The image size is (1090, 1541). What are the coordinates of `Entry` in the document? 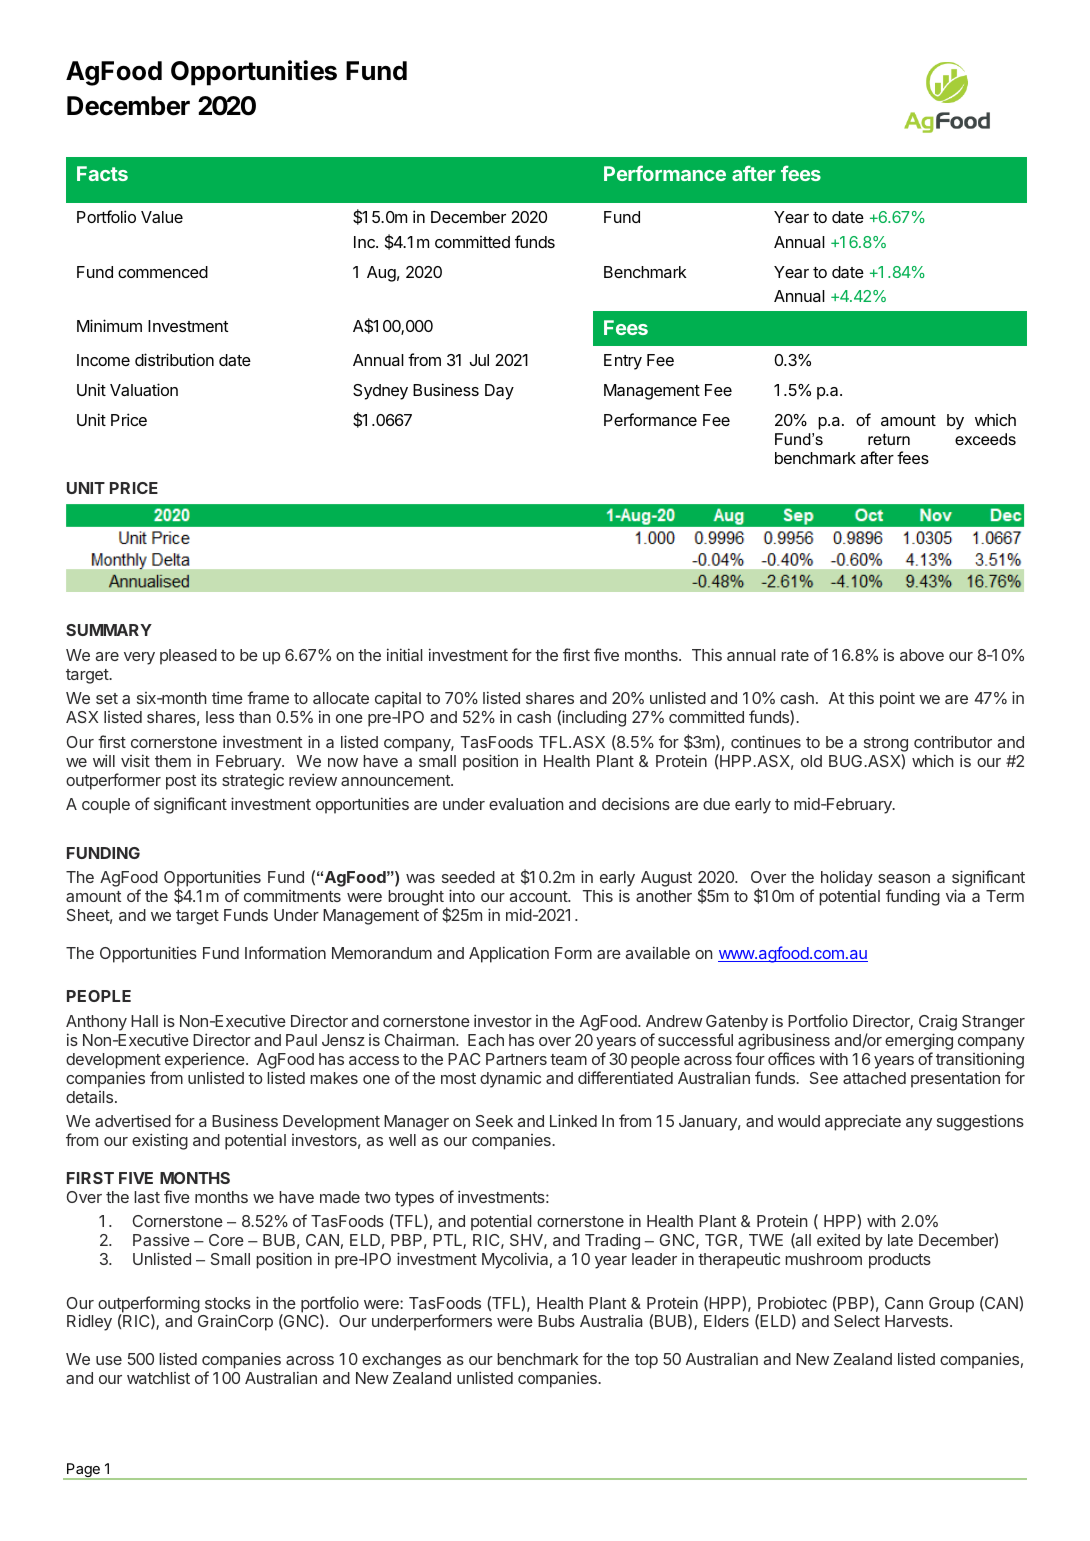 It's located at (623, 362).
